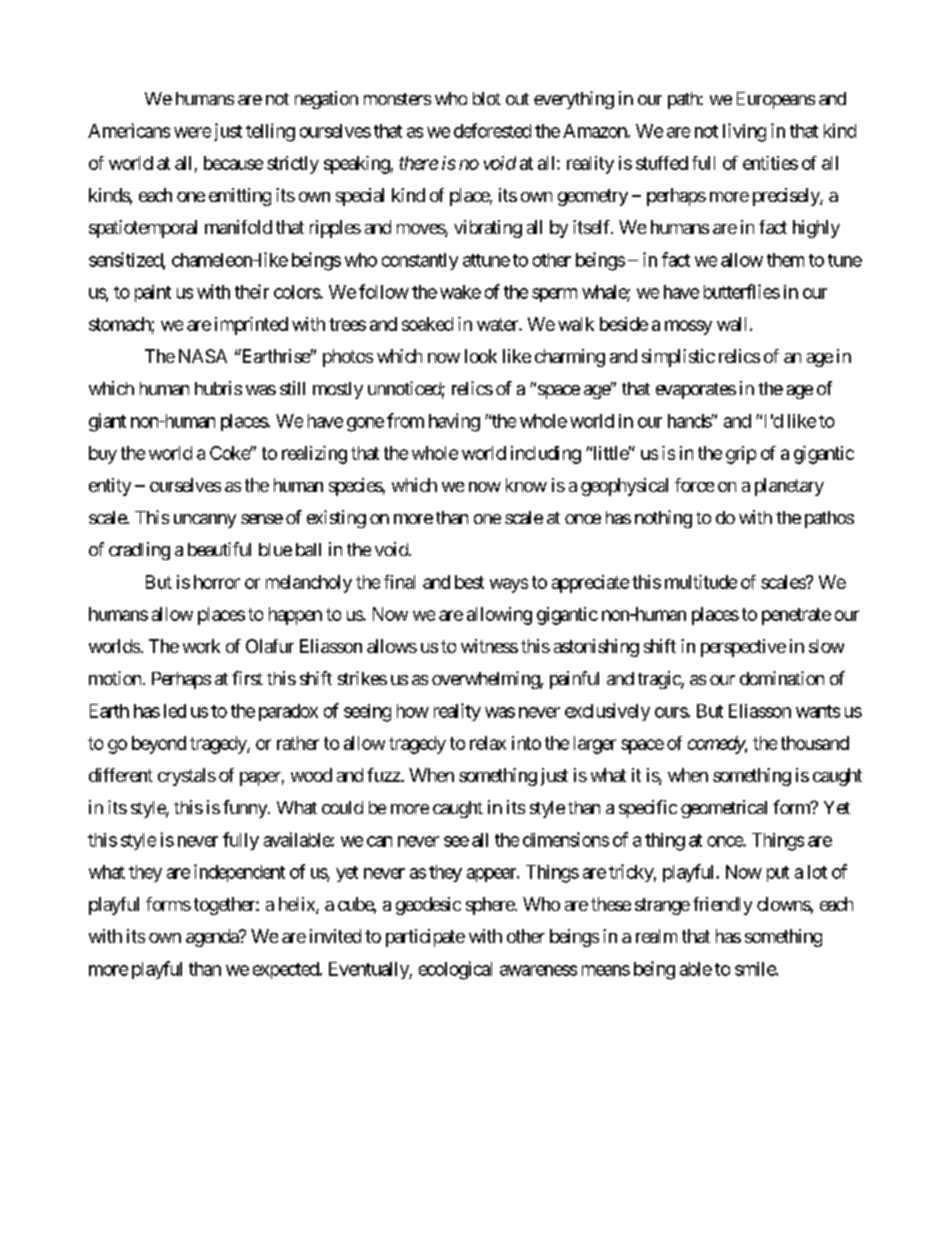 This page has height=1233, width=952. I want to click on living, so click(744, 132).
